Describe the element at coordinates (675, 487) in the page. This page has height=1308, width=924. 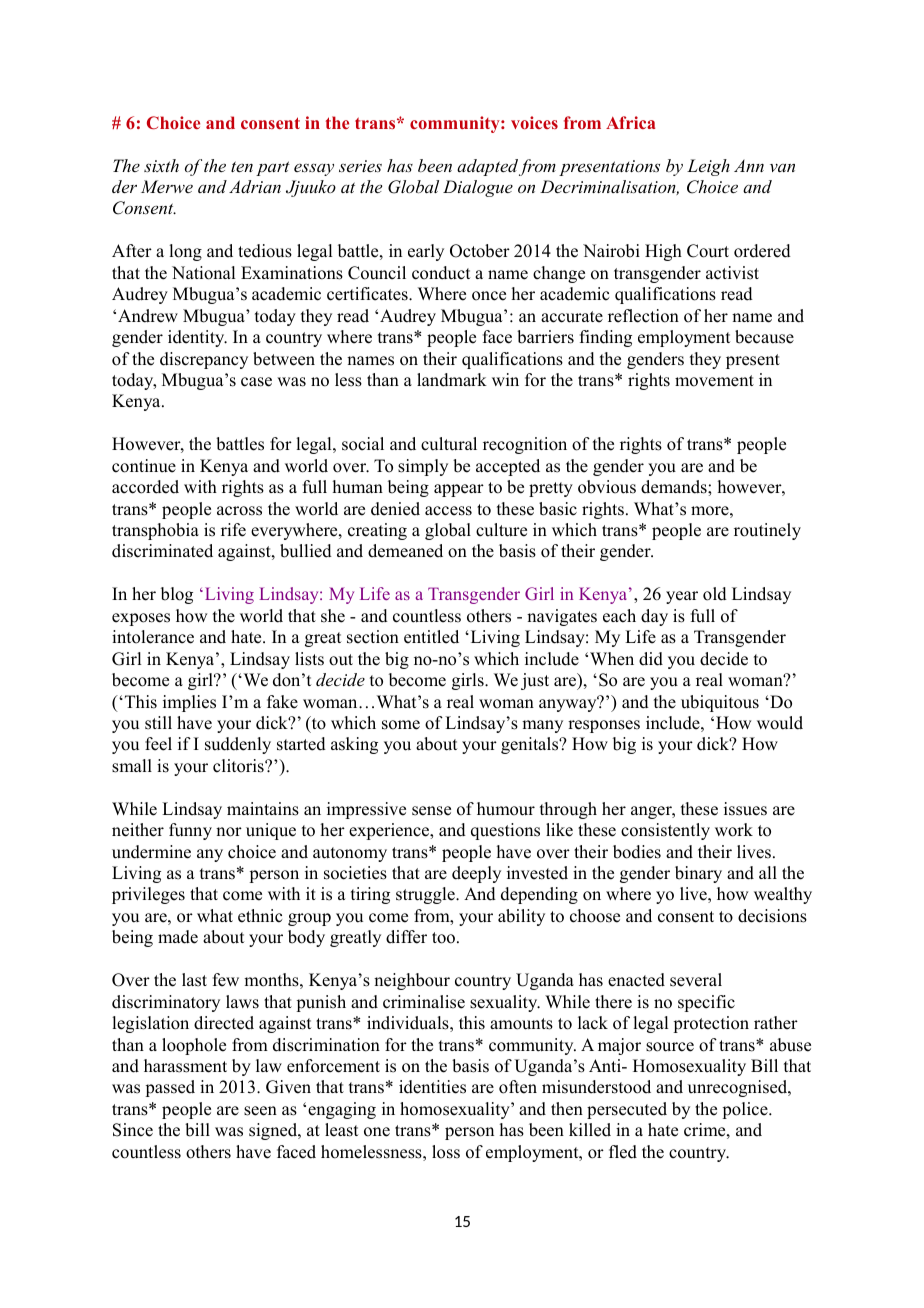
I see `demands` at that location.
